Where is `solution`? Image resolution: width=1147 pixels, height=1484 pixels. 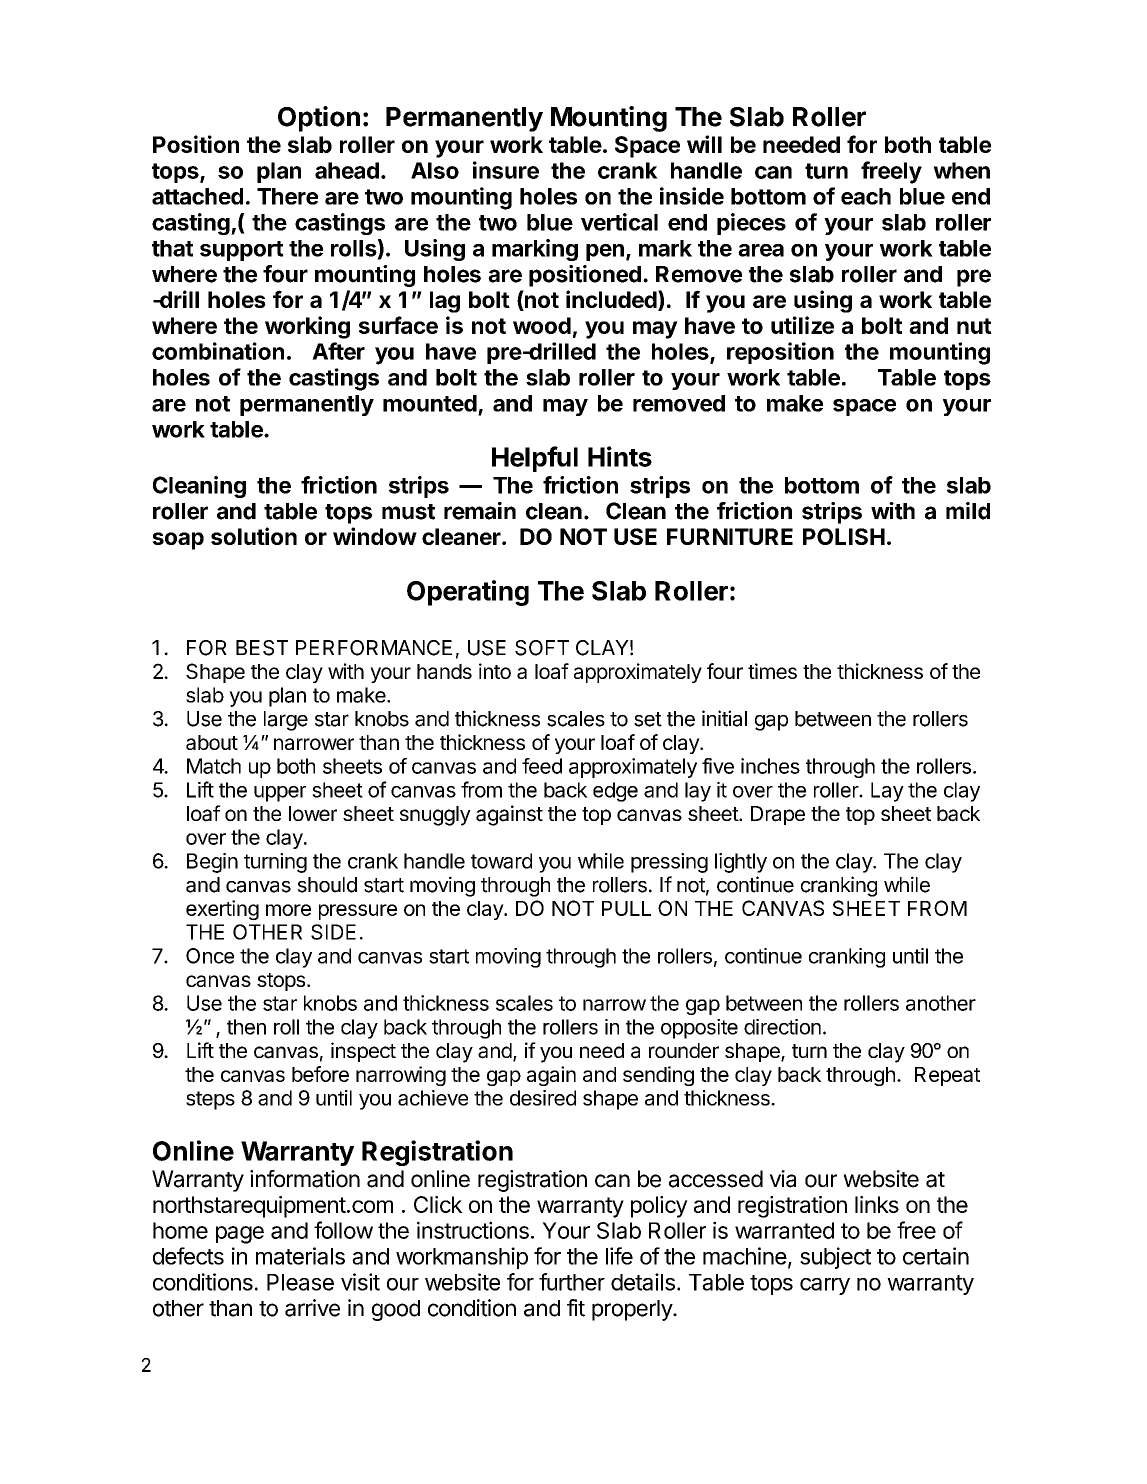
solution is located at coordinates (254, 536).
